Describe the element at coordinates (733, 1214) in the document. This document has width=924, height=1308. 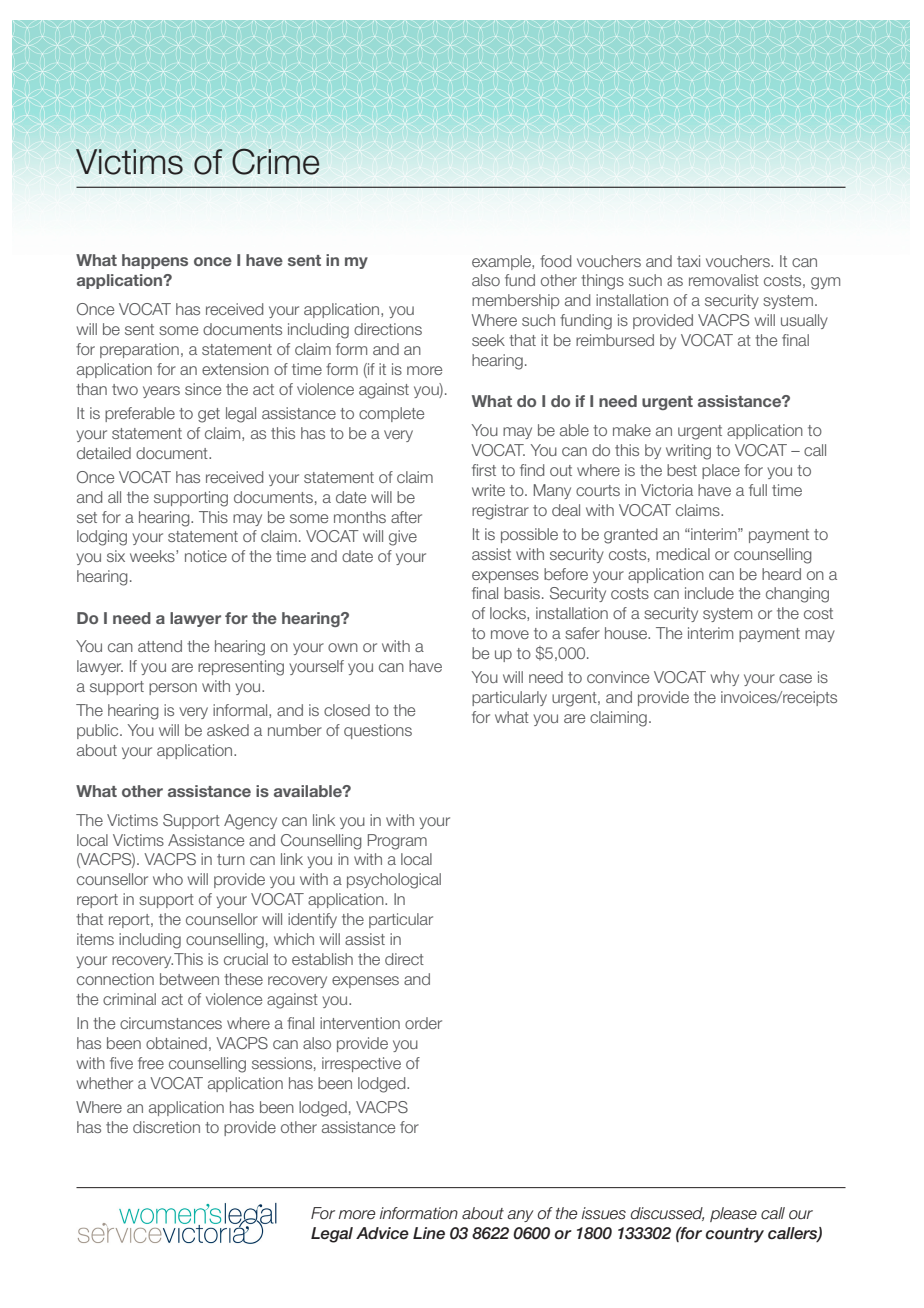
I see `please` at that location.
